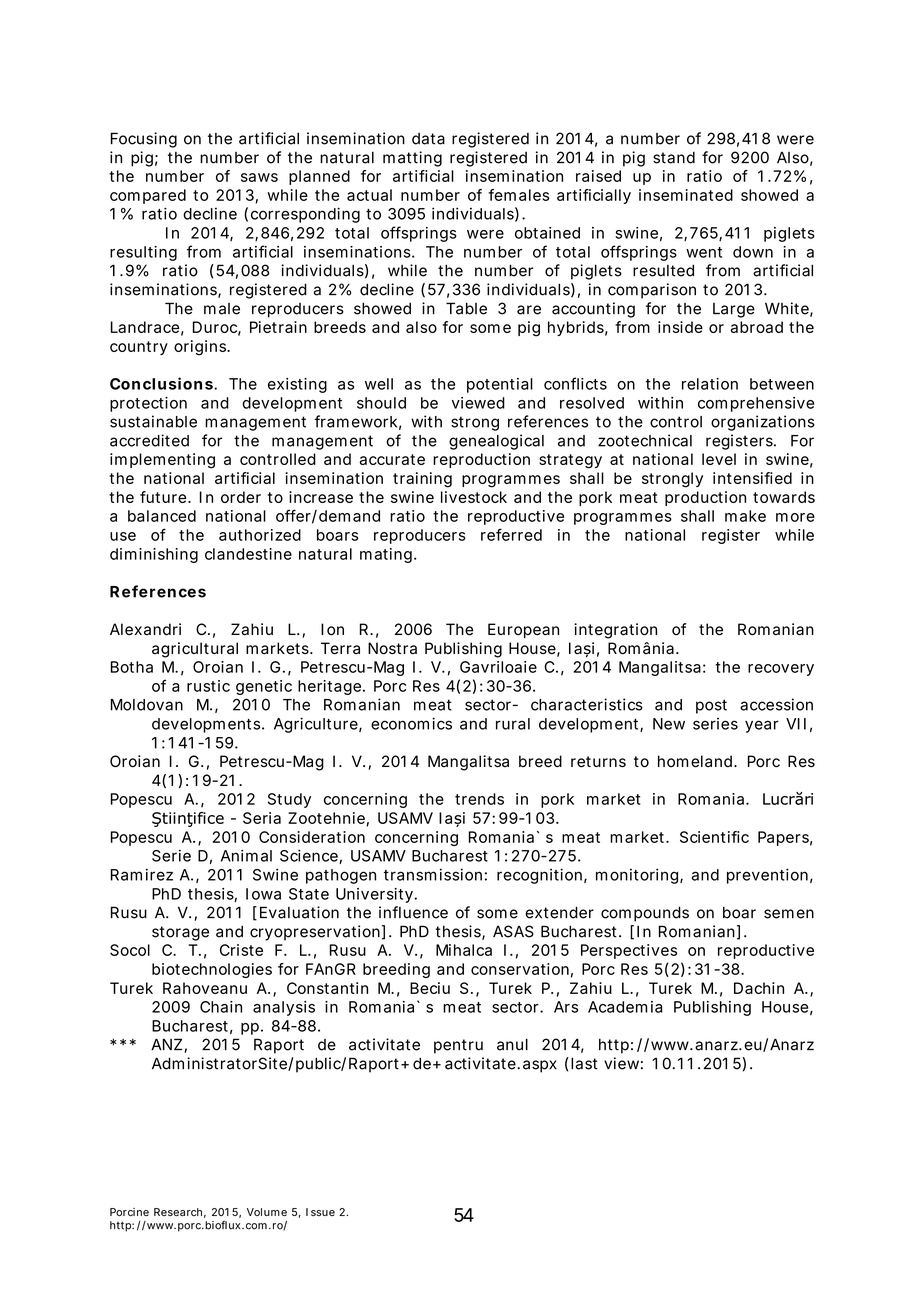  Describe the element at coordinates (479, 799) in the screenshot. I see `trends` at that location.
